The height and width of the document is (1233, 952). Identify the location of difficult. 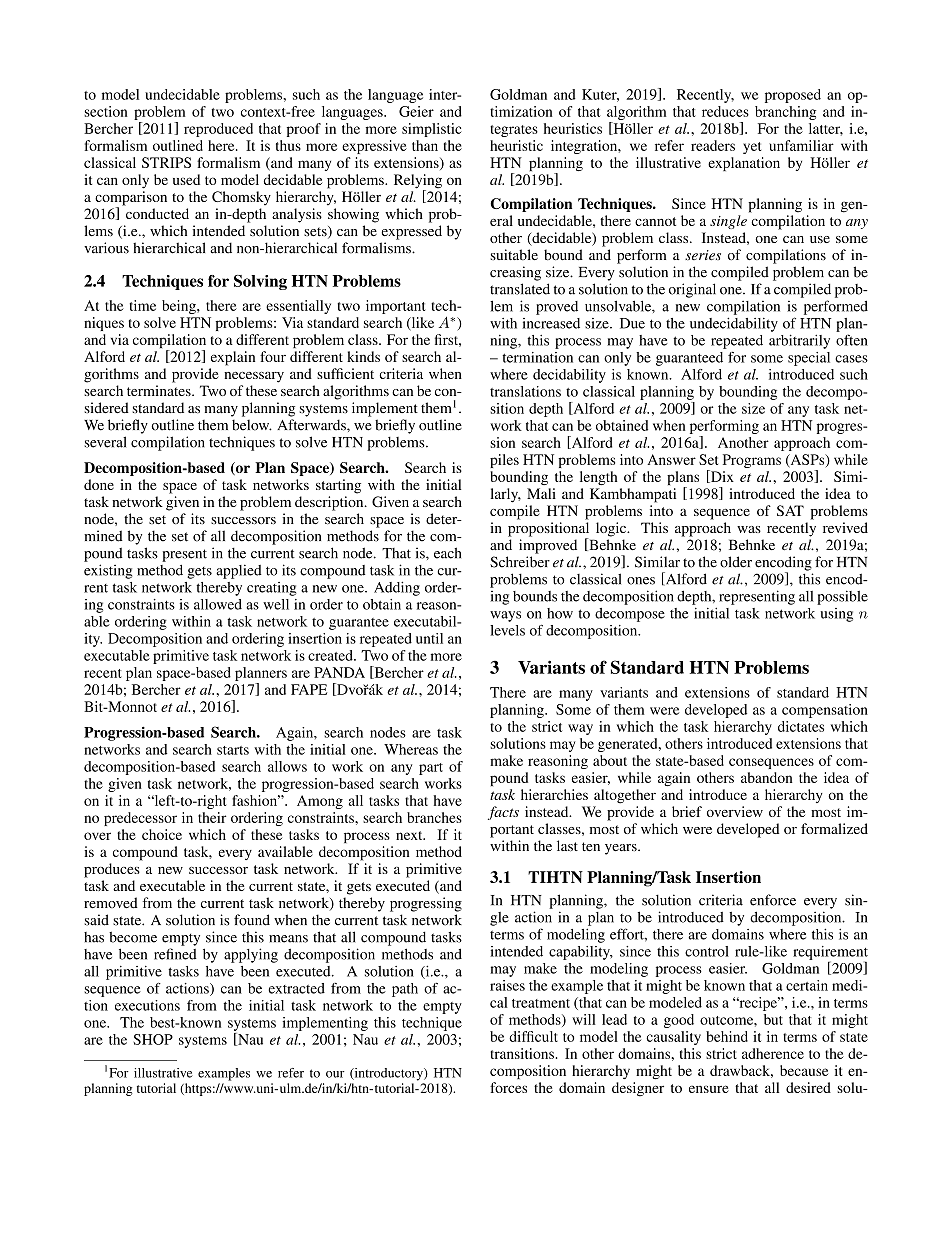
(533, 1036).
